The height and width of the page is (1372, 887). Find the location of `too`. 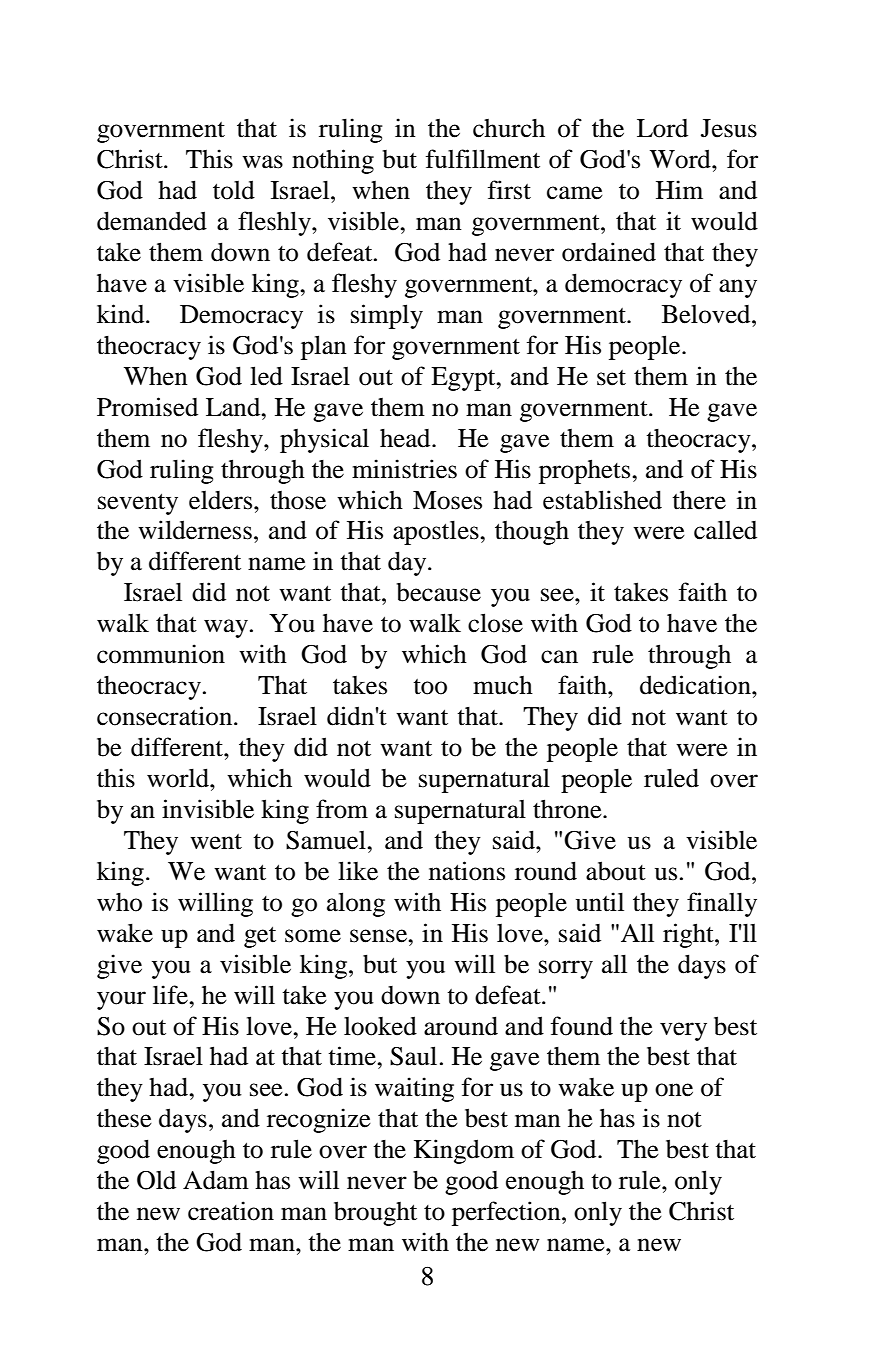

too is located at coordinates (430, 687).
